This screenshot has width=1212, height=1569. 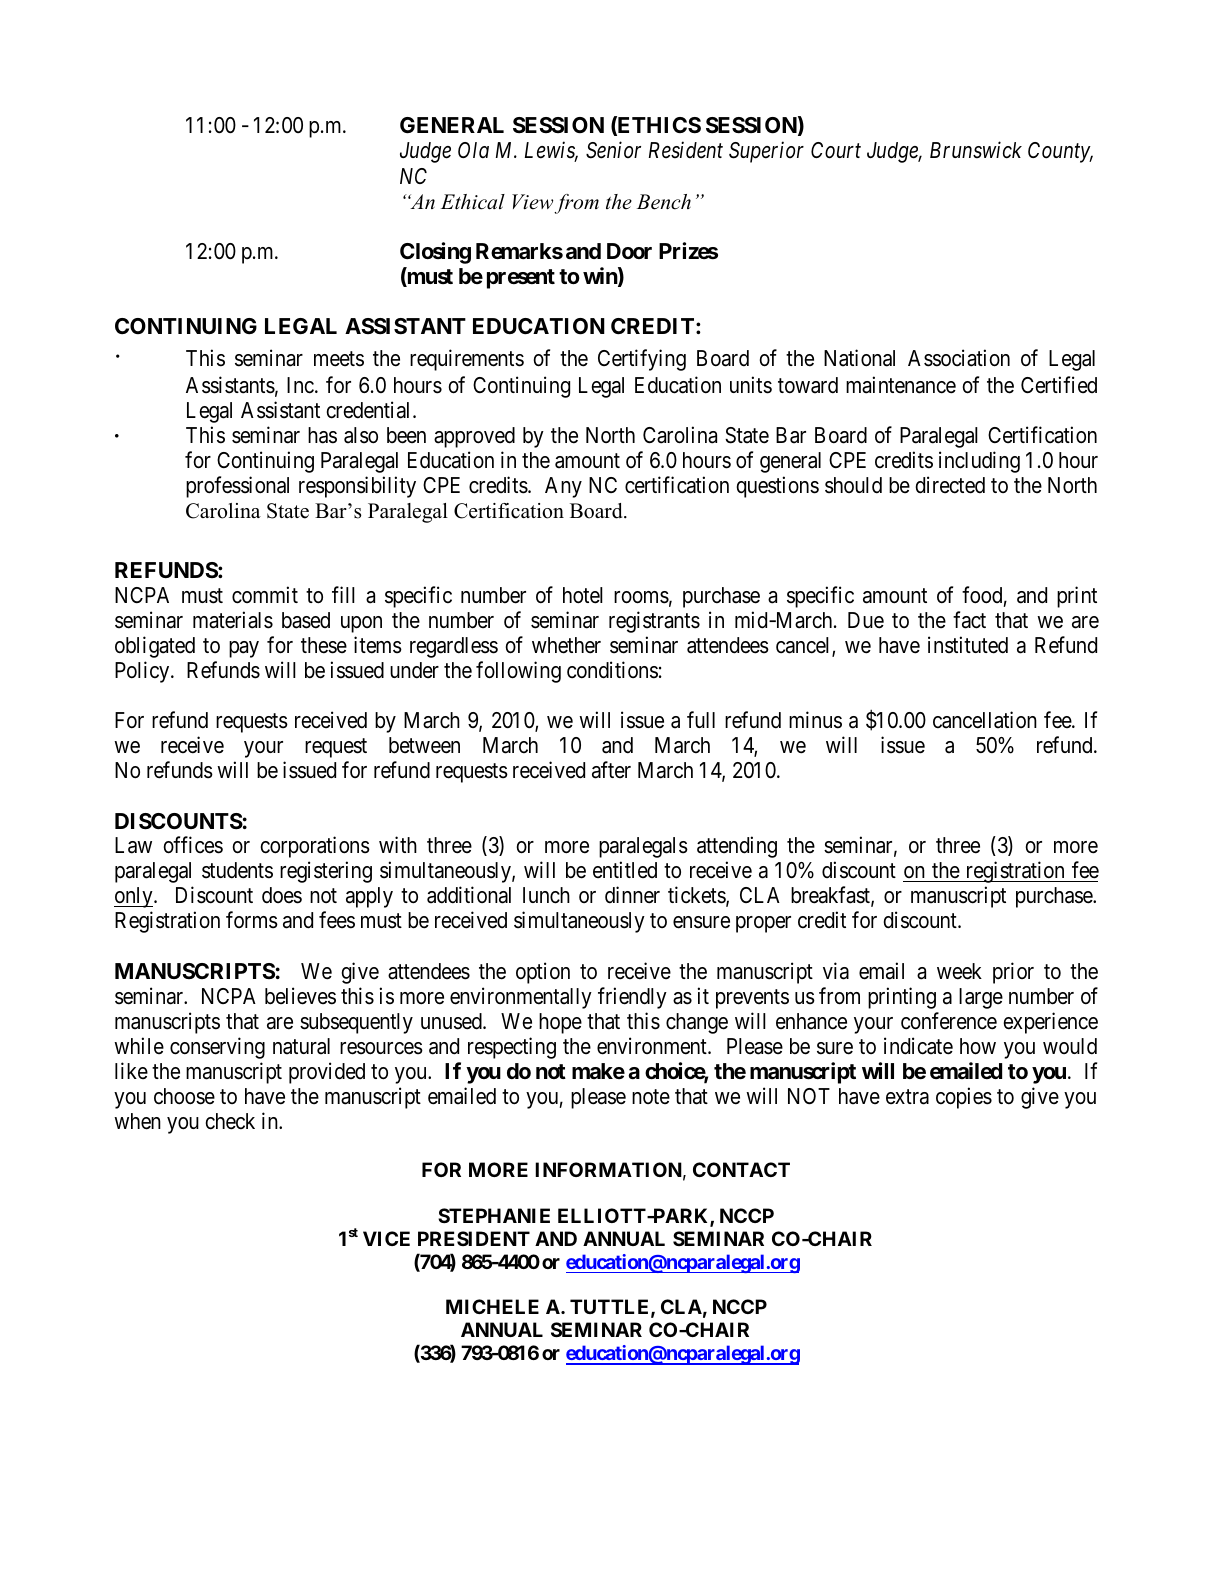 I want to click on directed, so click(x=950, y=485).
